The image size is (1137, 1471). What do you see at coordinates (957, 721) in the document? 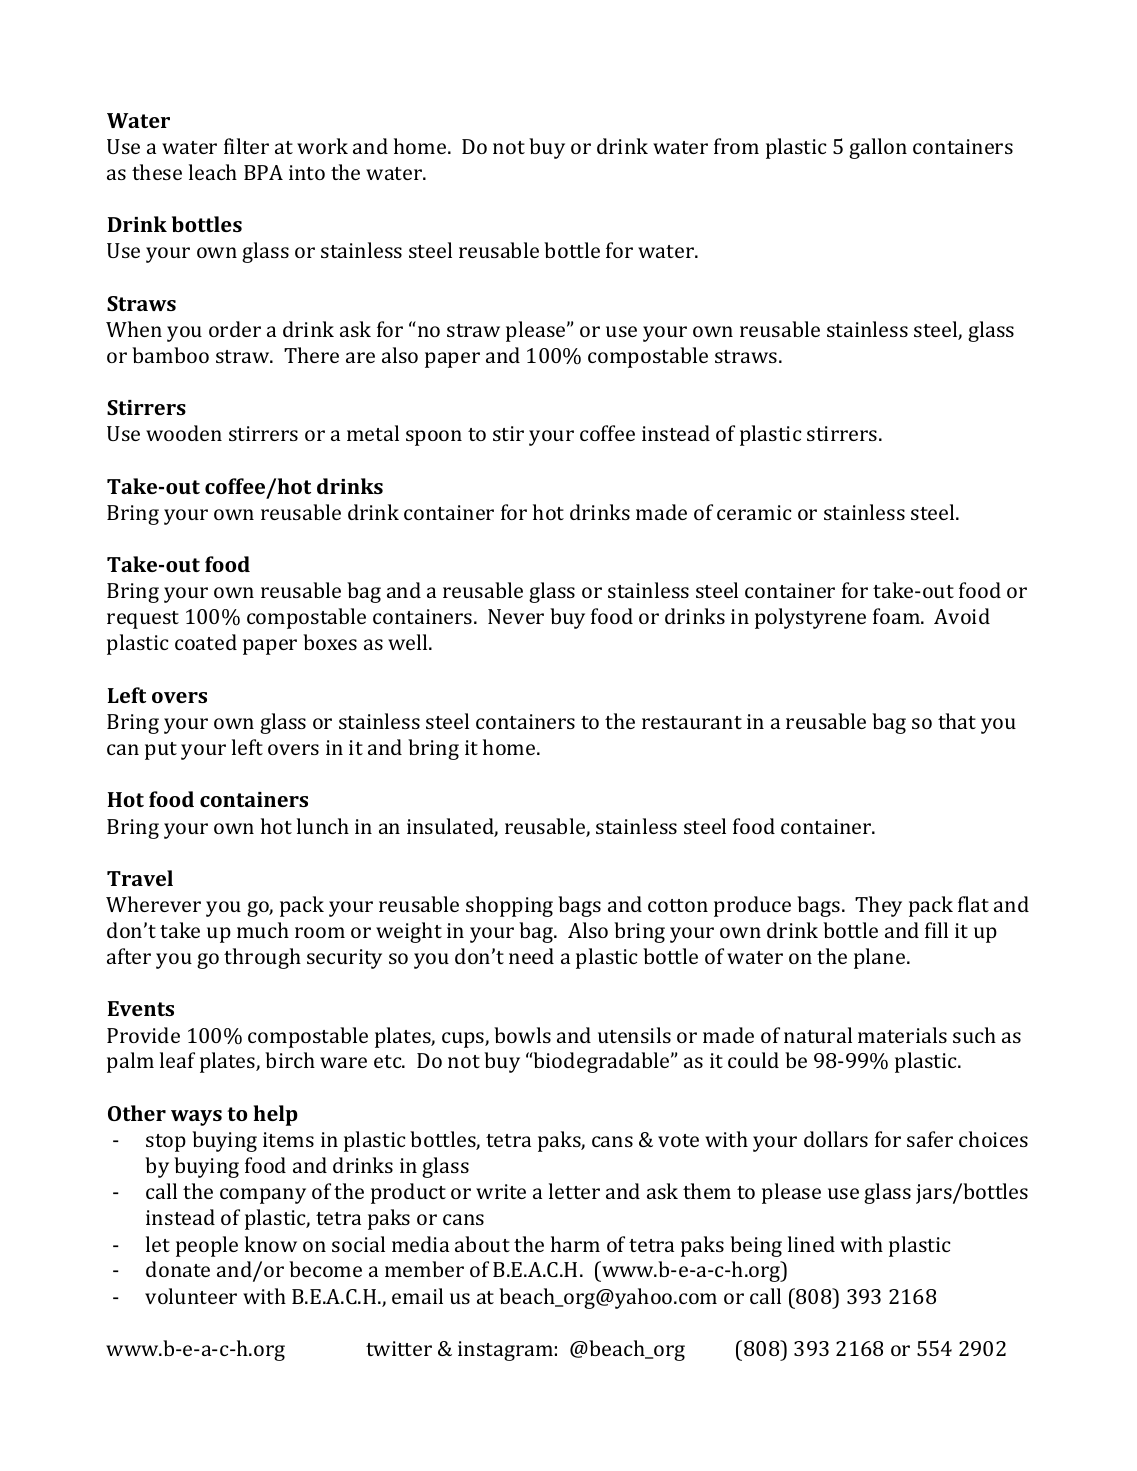
I see `that` at bounding box center [957, 721].
